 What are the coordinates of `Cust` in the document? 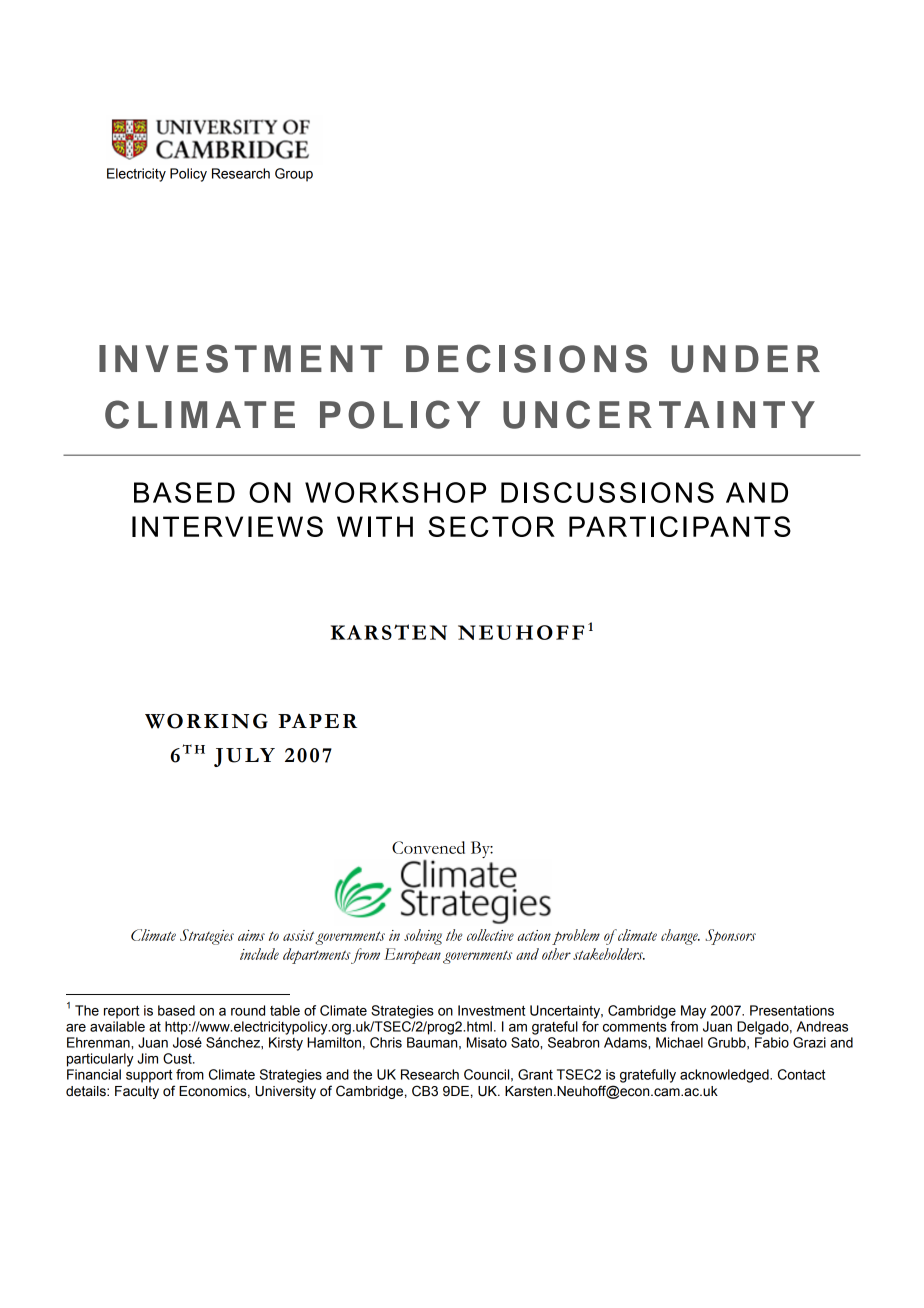 It's located at (178, 1058).
